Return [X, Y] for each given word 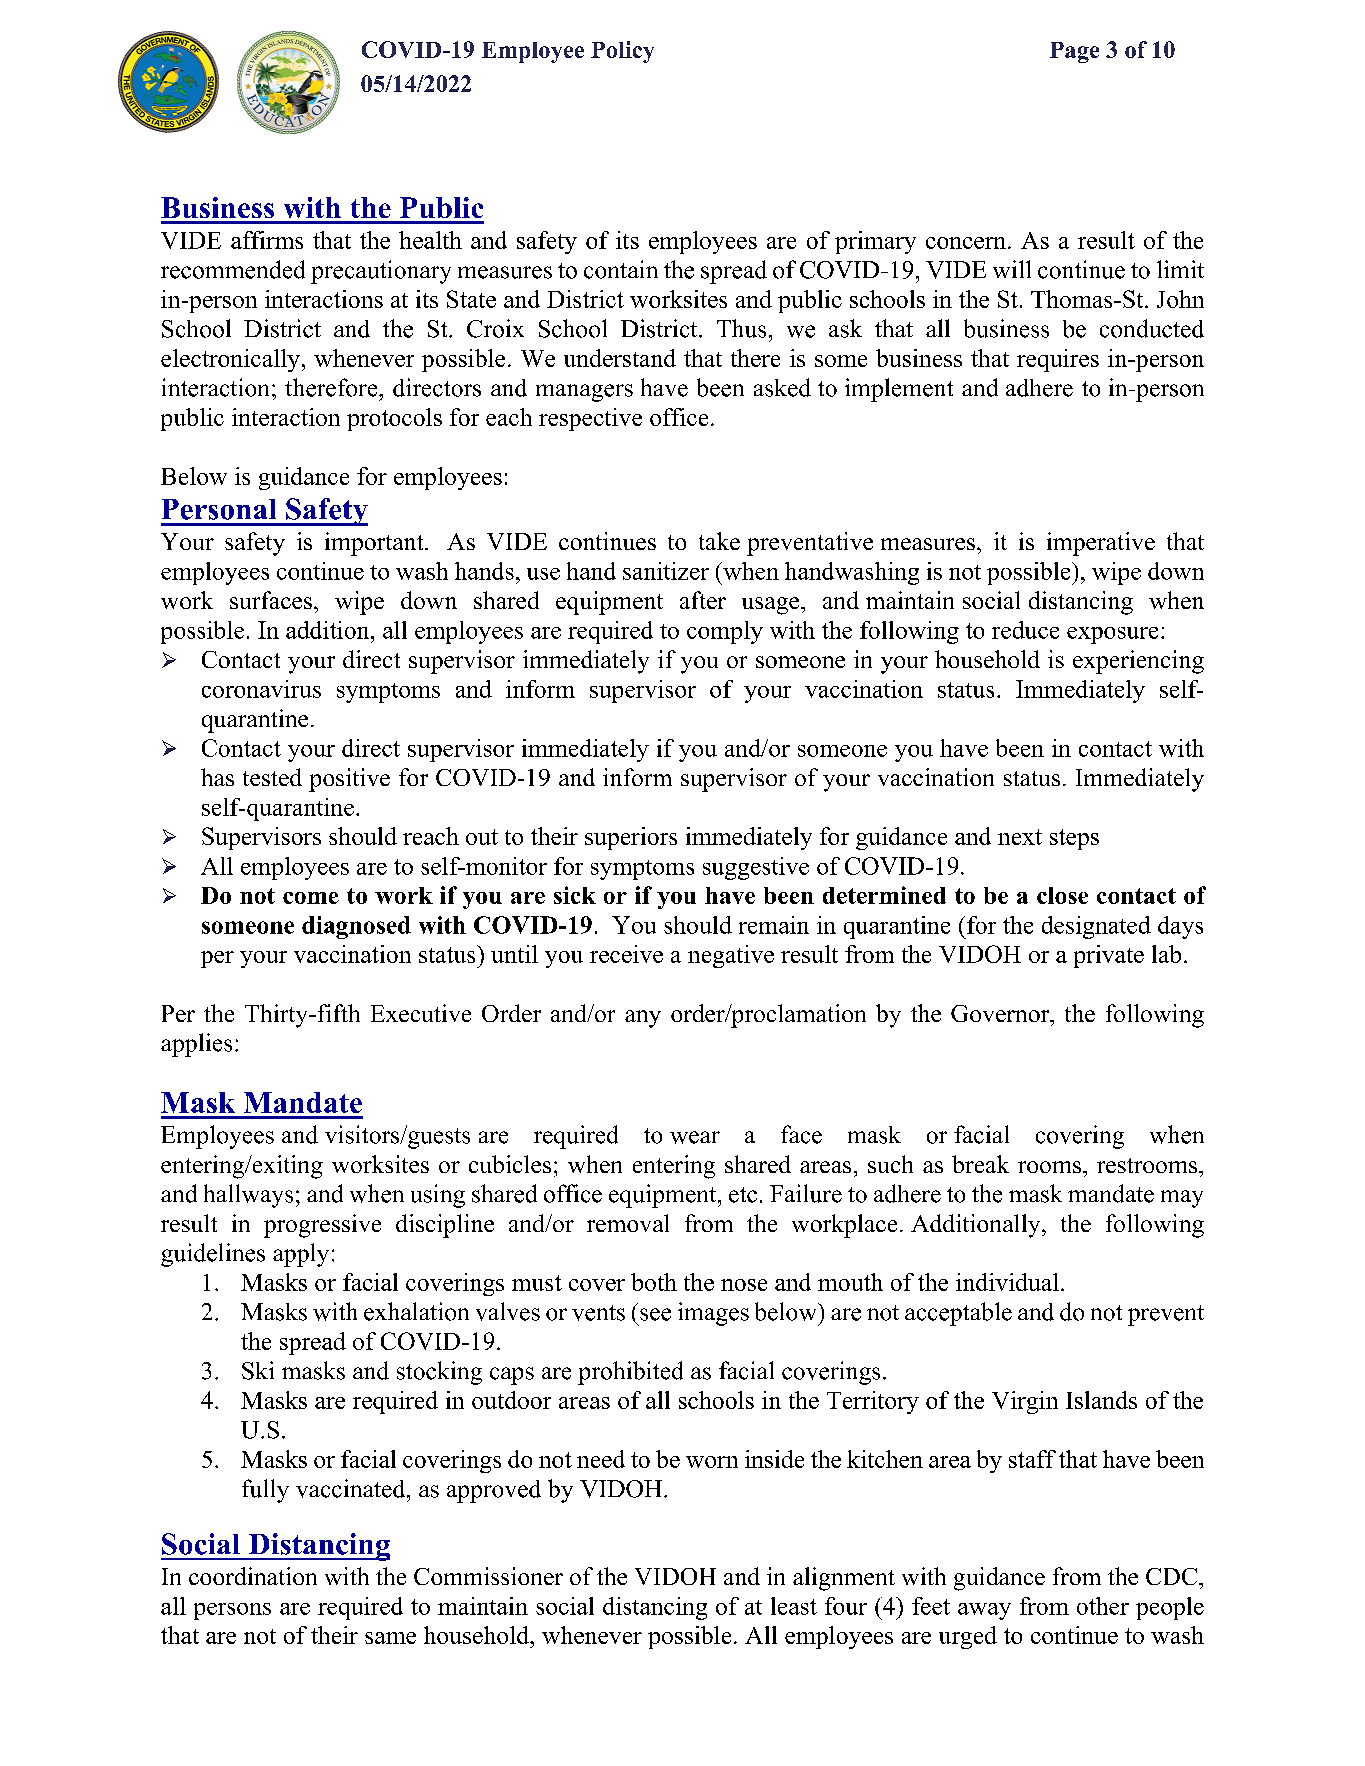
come [311, 898]
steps [1074, 839]
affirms [267, 240]
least [794, 1606]
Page [1074, 52]
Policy [622, 52]
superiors [631, 838]
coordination [253, 1576]
